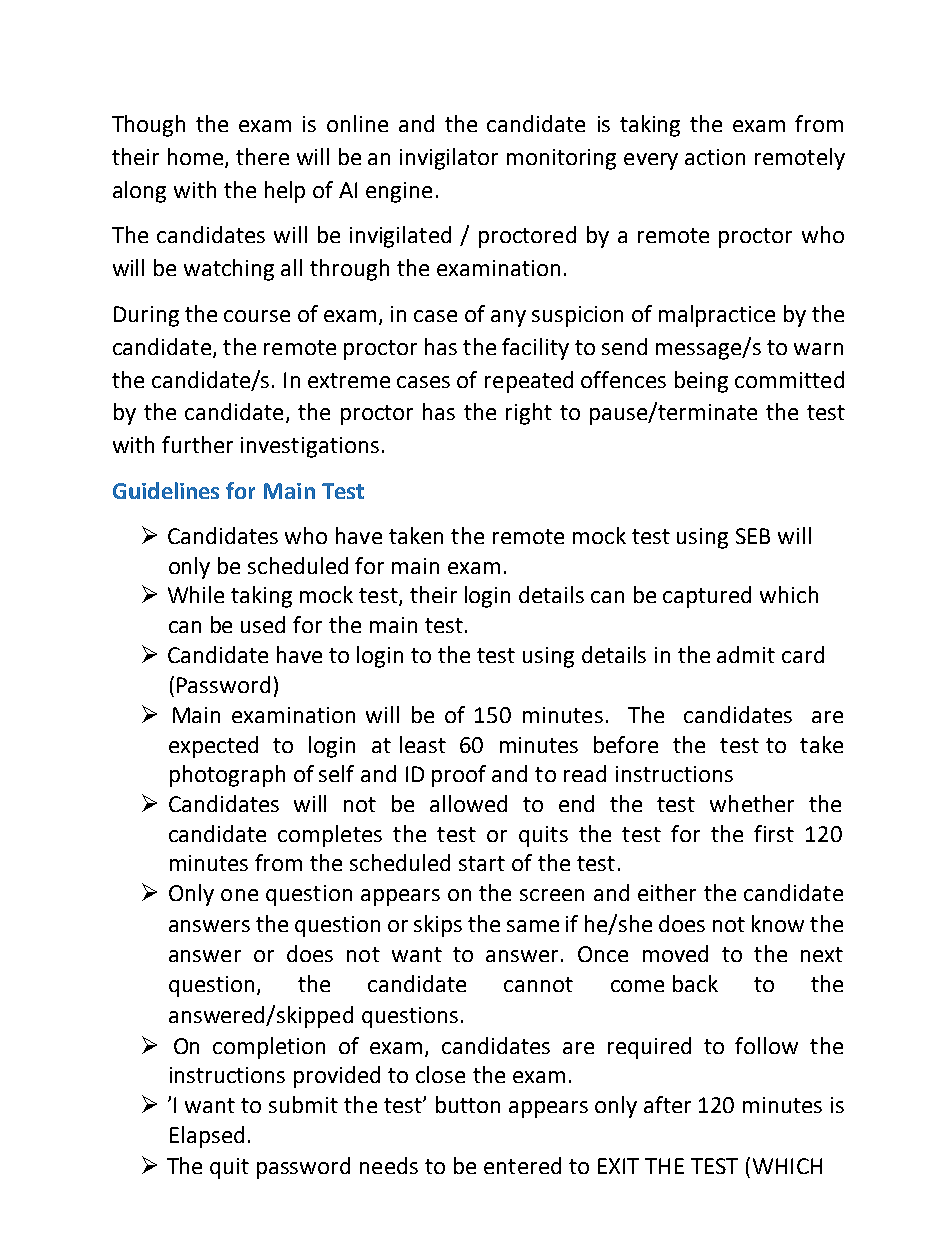 This image has height=1233, width=952. I want to click on entered, so click(522, 1165).
